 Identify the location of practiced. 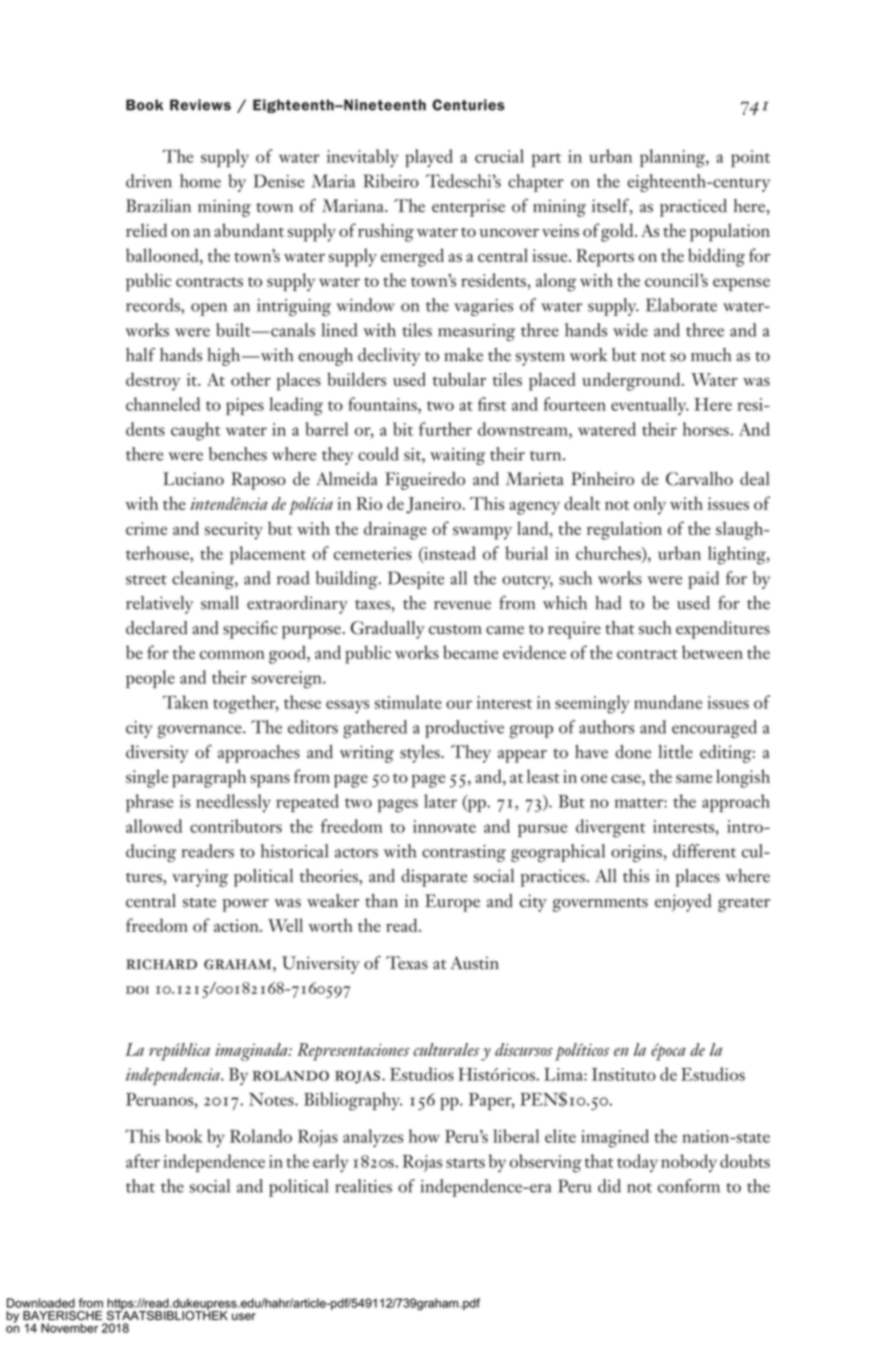
(693, 208).
